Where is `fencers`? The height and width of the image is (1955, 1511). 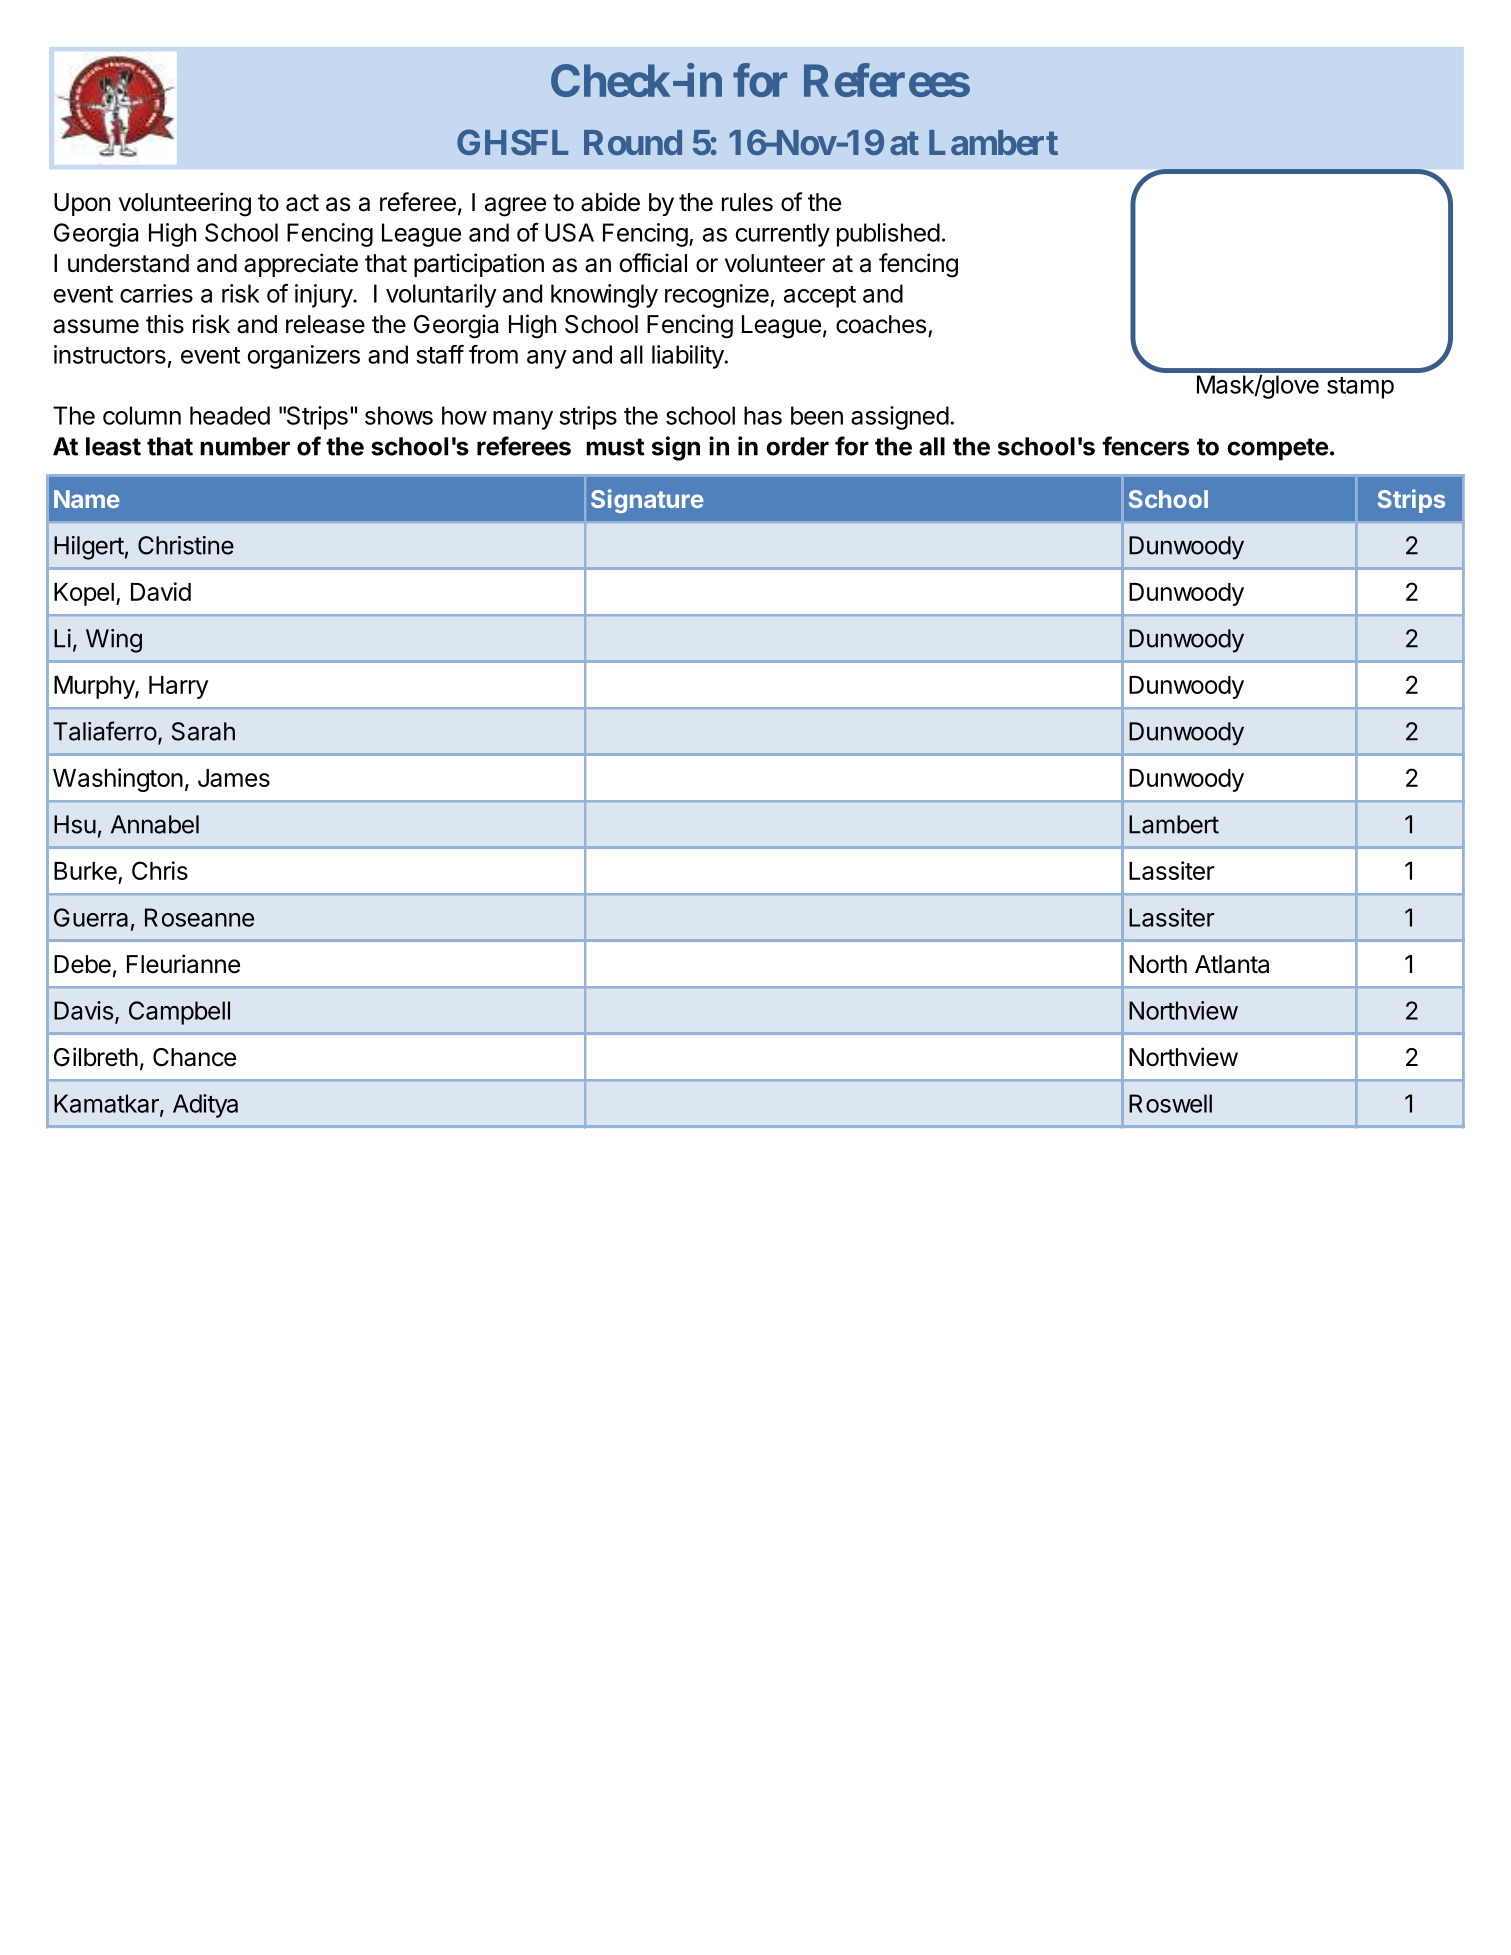
fencers is located at coordinates (1145, 446).
